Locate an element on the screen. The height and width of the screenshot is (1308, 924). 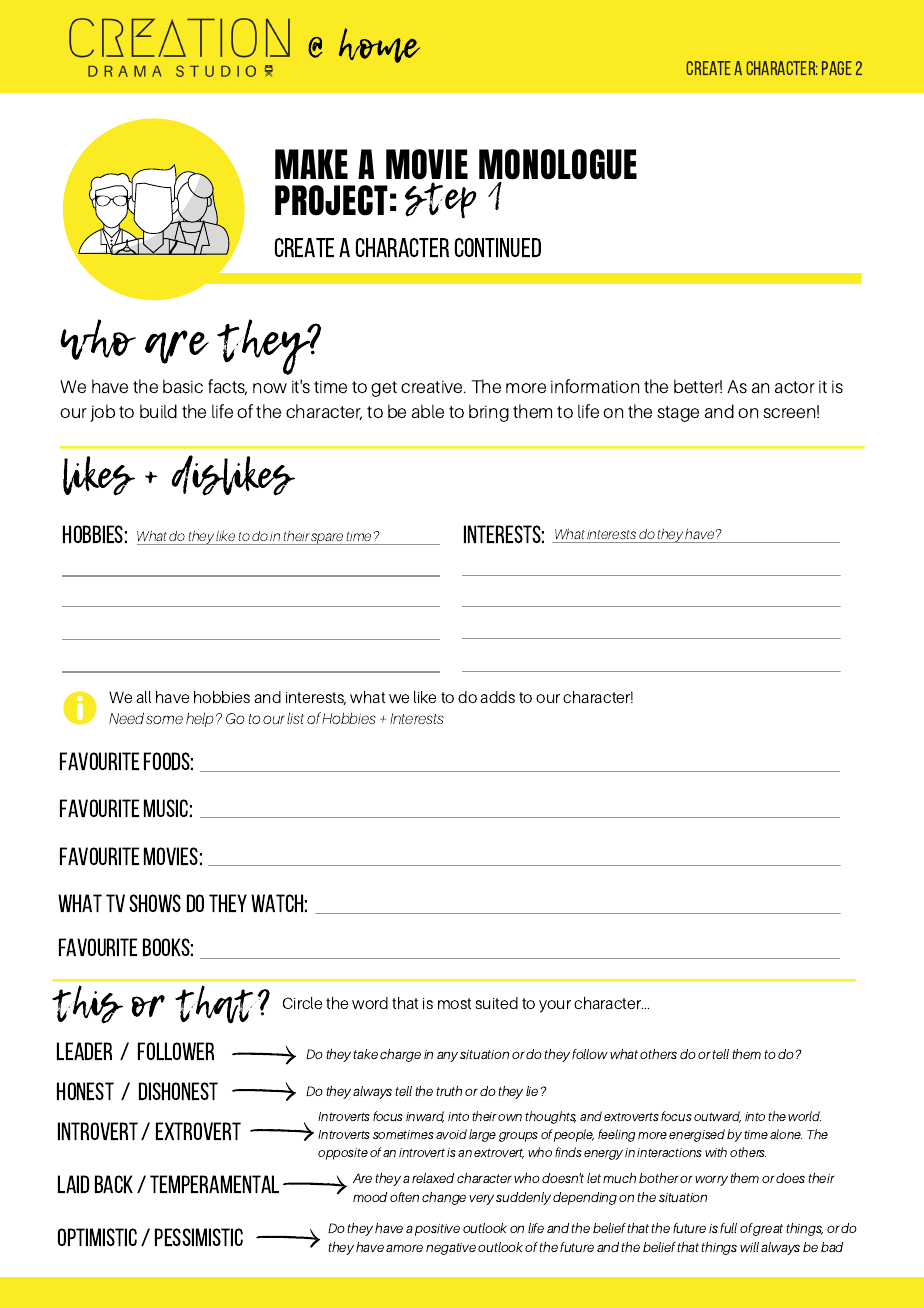
opposite is located at coordinates (343, 1154).
